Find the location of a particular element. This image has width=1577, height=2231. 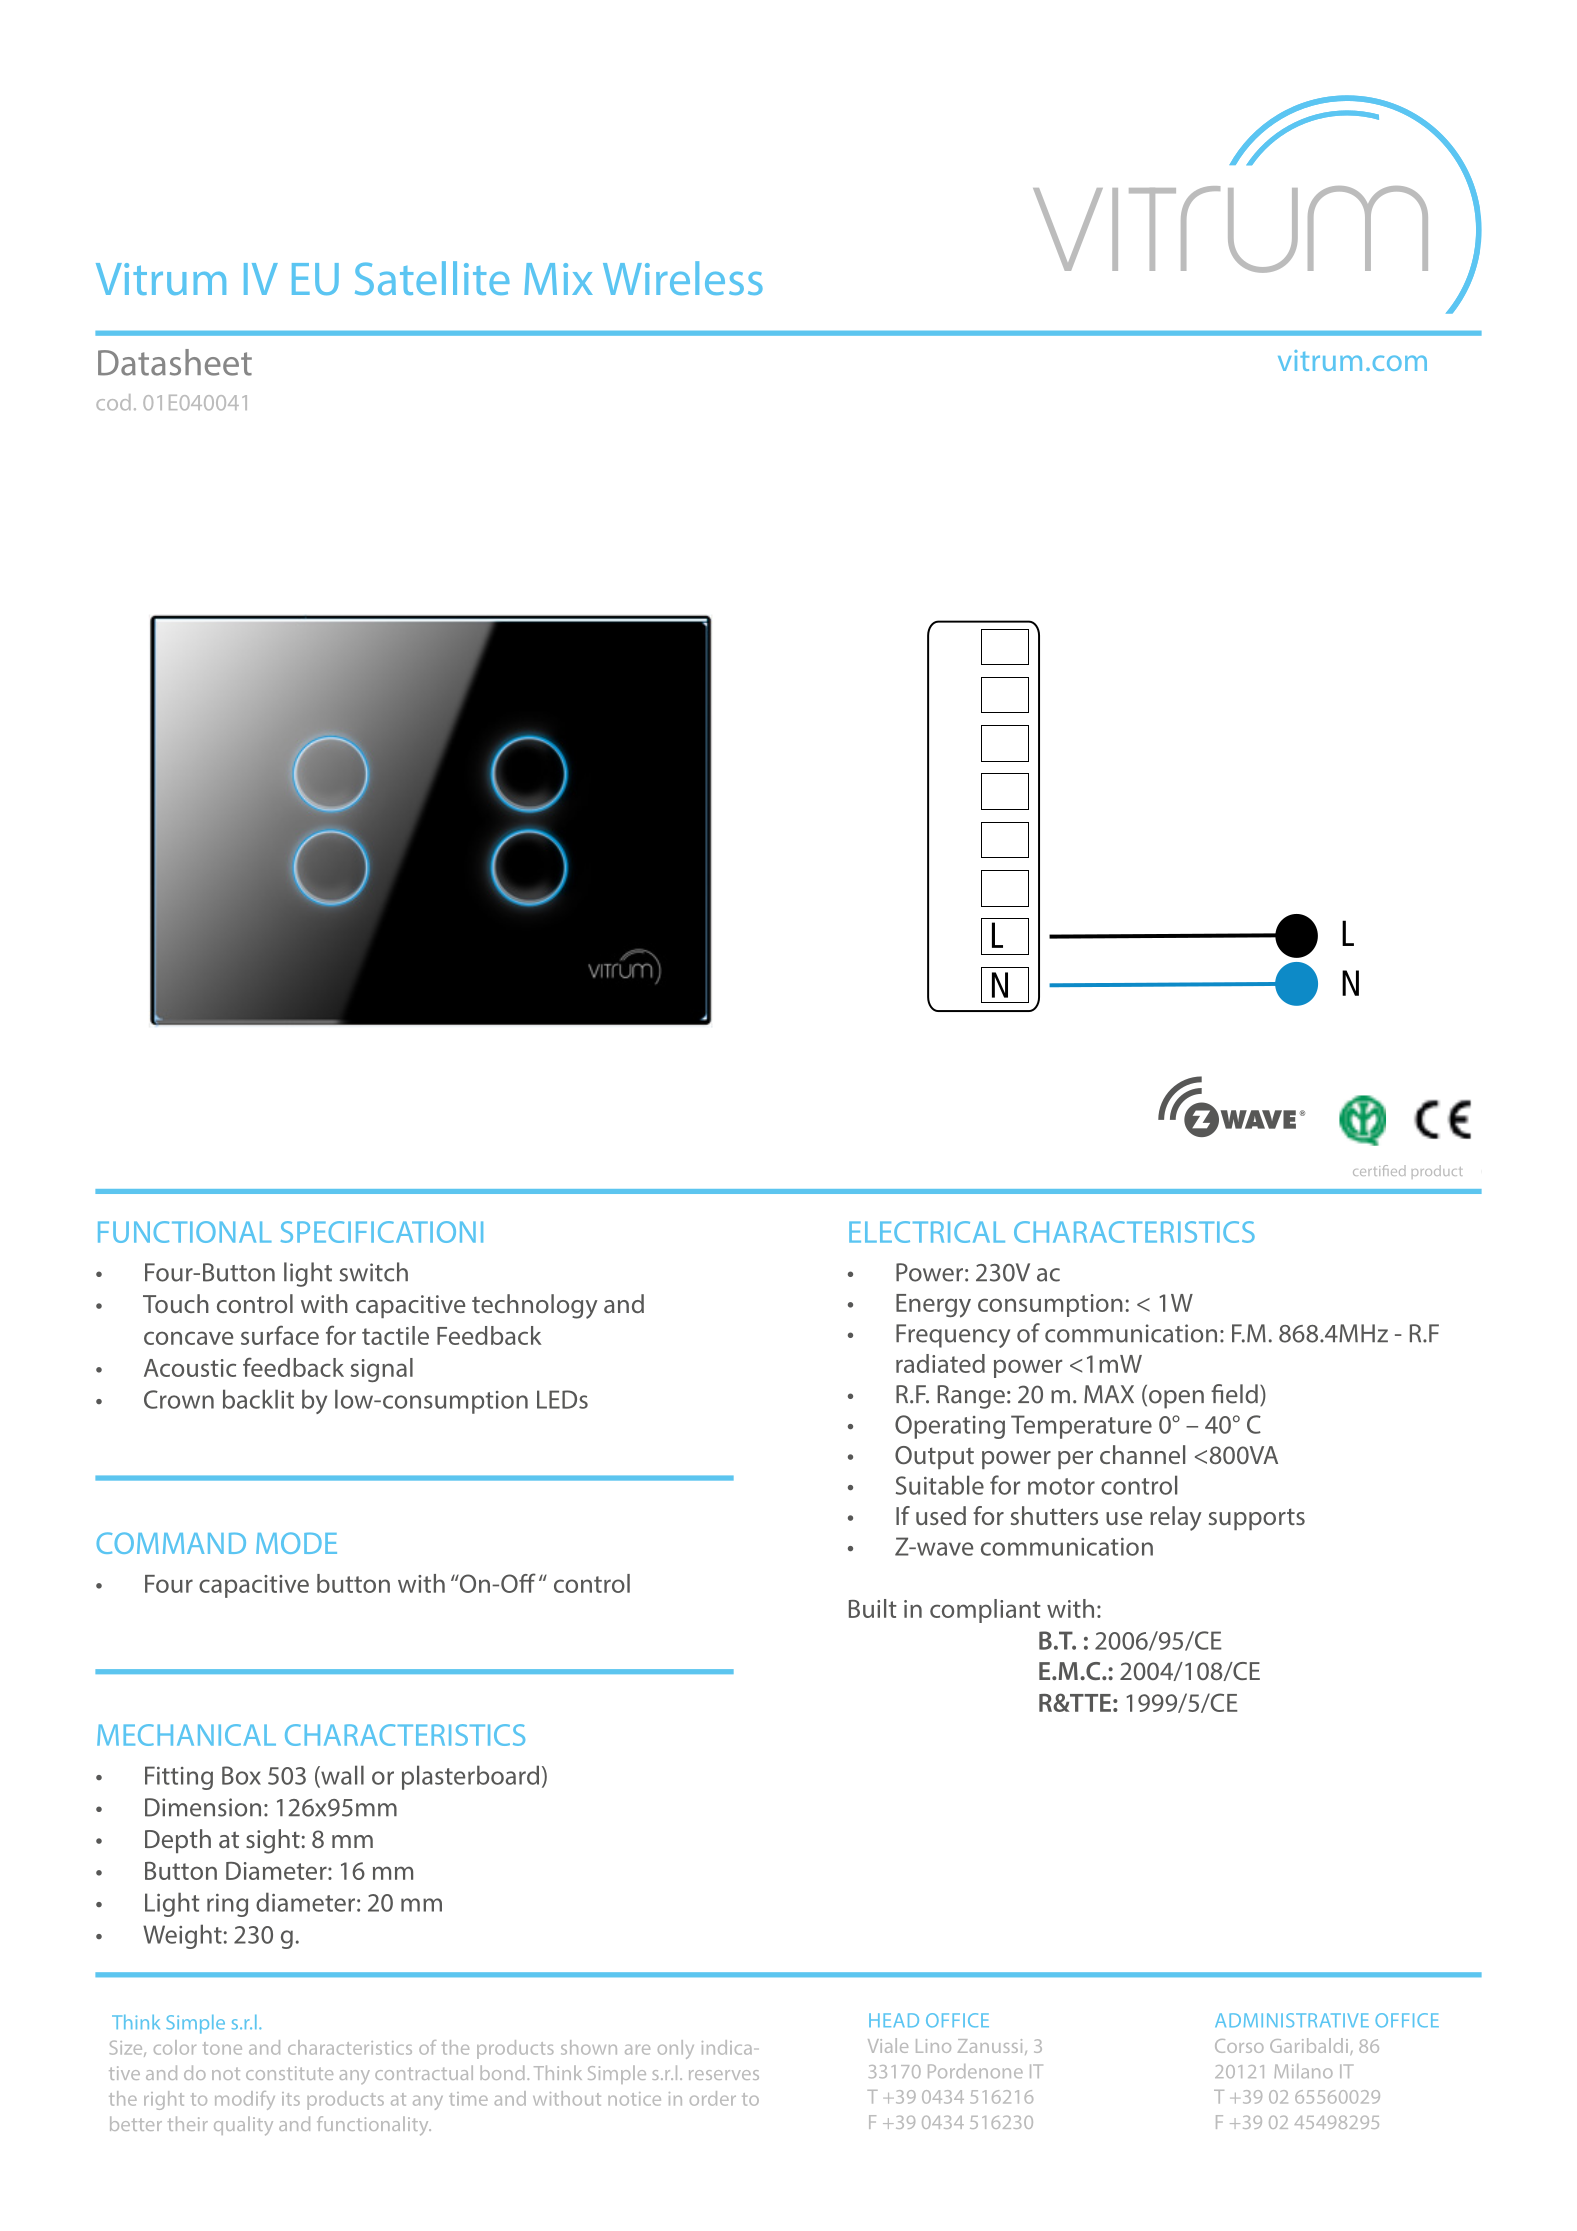

Mix is located at coordinates (558, 279).
